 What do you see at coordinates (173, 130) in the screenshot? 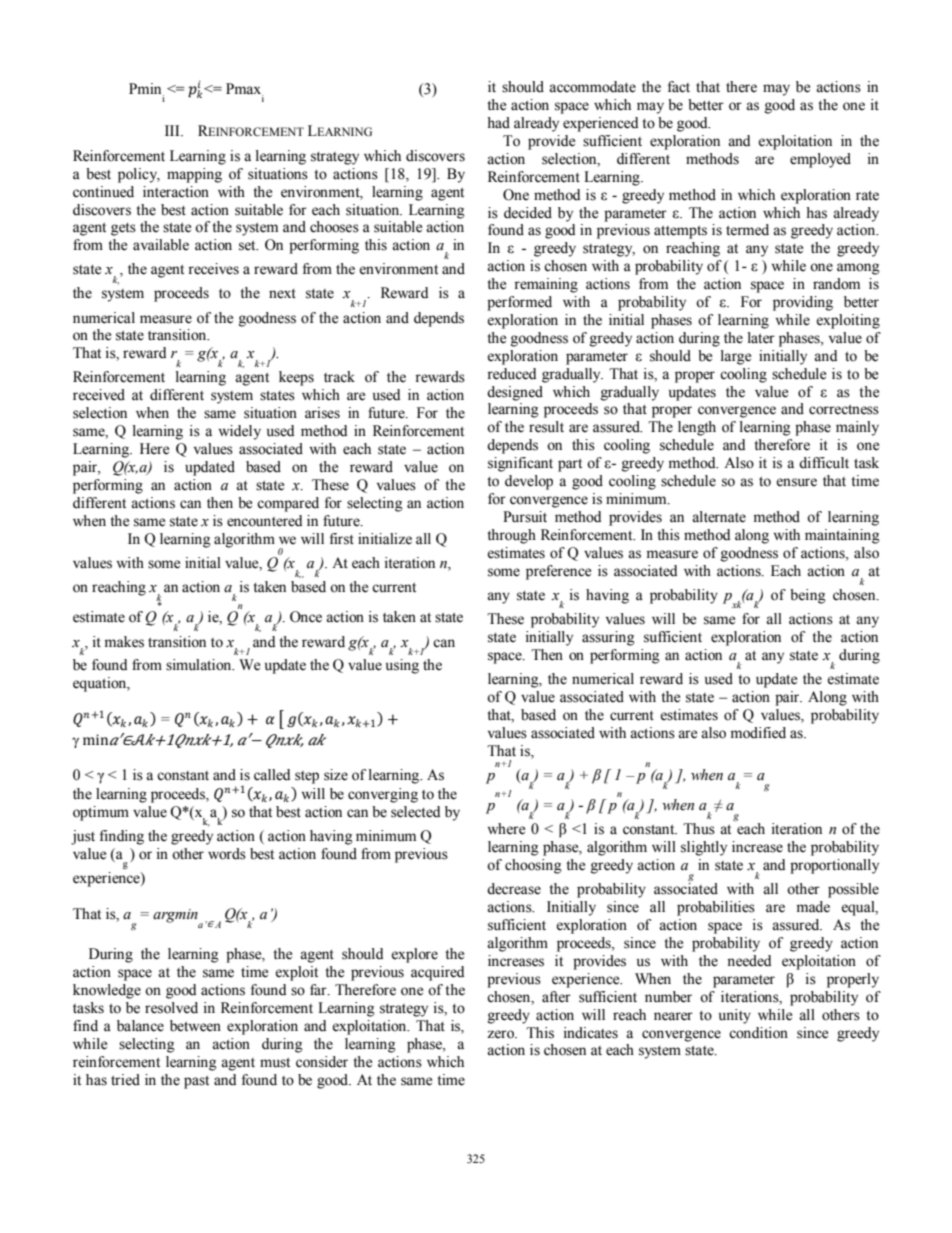
I see `III` at bounding box center [173, 130].
